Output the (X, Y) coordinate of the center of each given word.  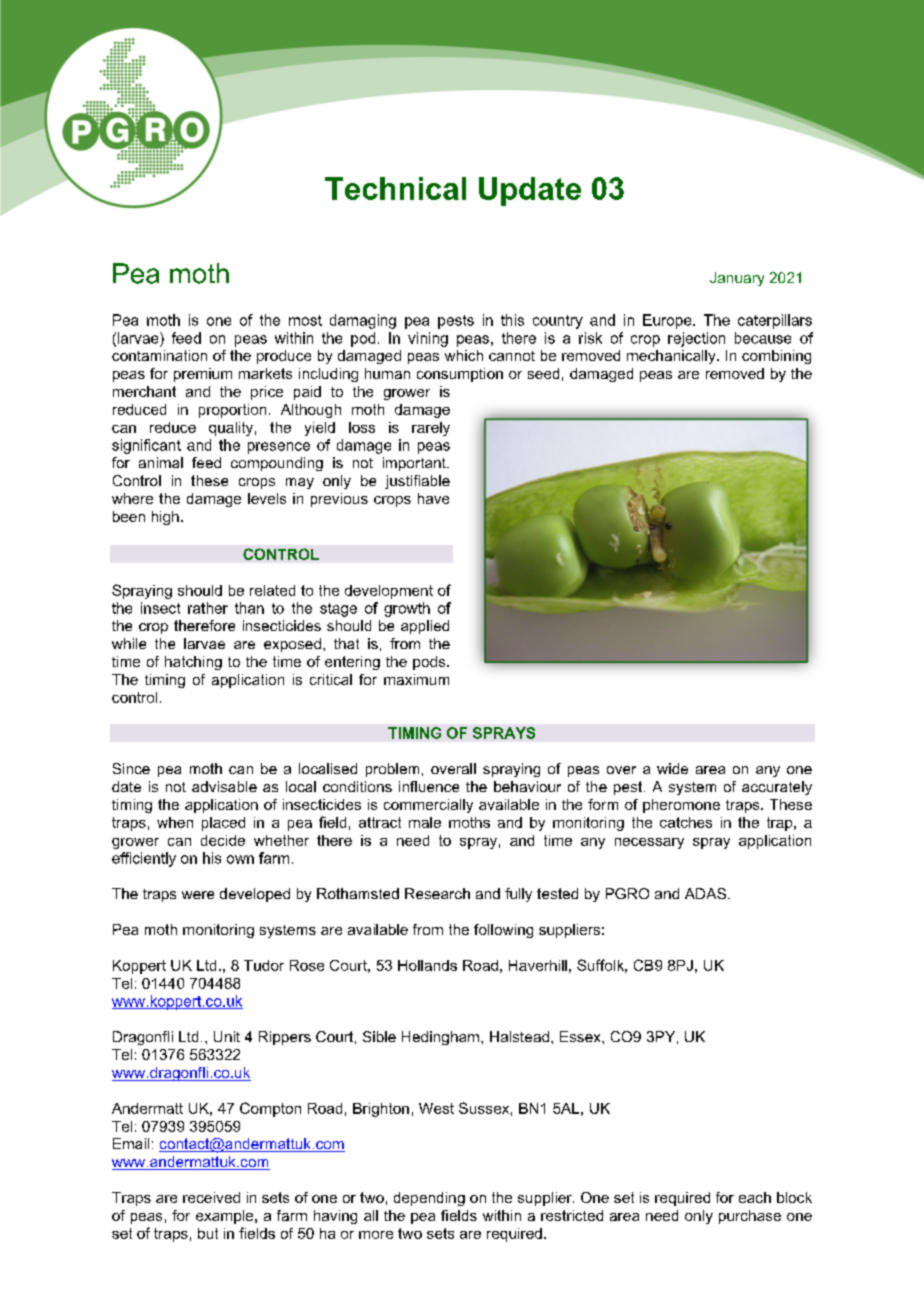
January (737, 279)
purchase (750, 1217)
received (211, 1197)
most (305, 320)
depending (429, 1199)
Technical (395, 188)
